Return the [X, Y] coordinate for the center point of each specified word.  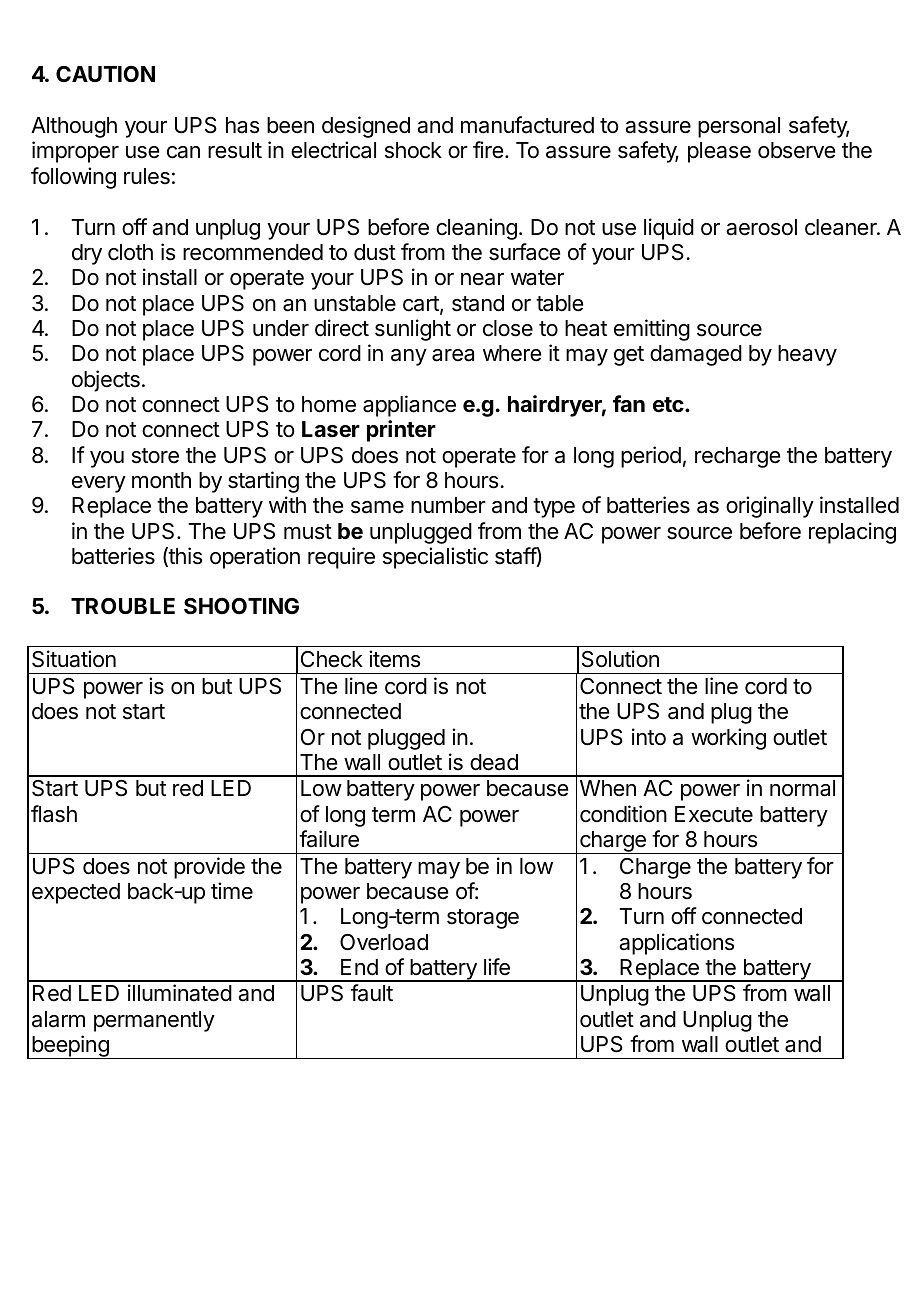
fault [372, 993]
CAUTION [105, 74]
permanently [154, 1021]
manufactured [527, 125]
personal [739, 127]
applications [676, 944]
